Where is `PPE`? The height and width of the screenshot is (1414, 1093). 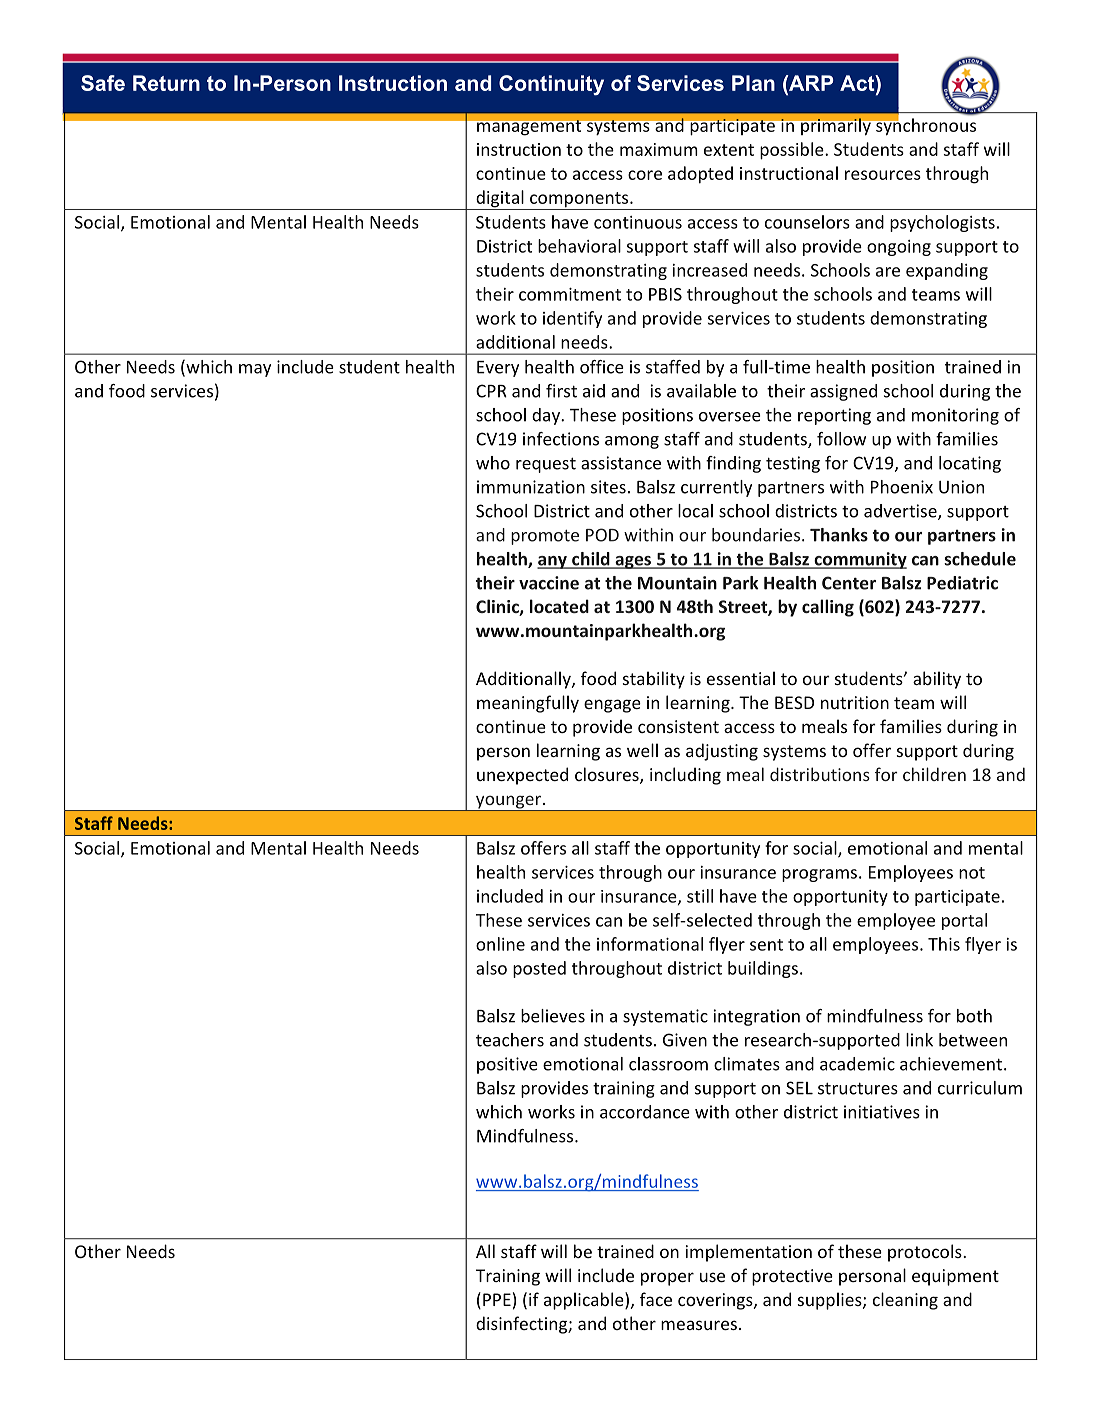 PPE is located at coordinates (497, 1299).
